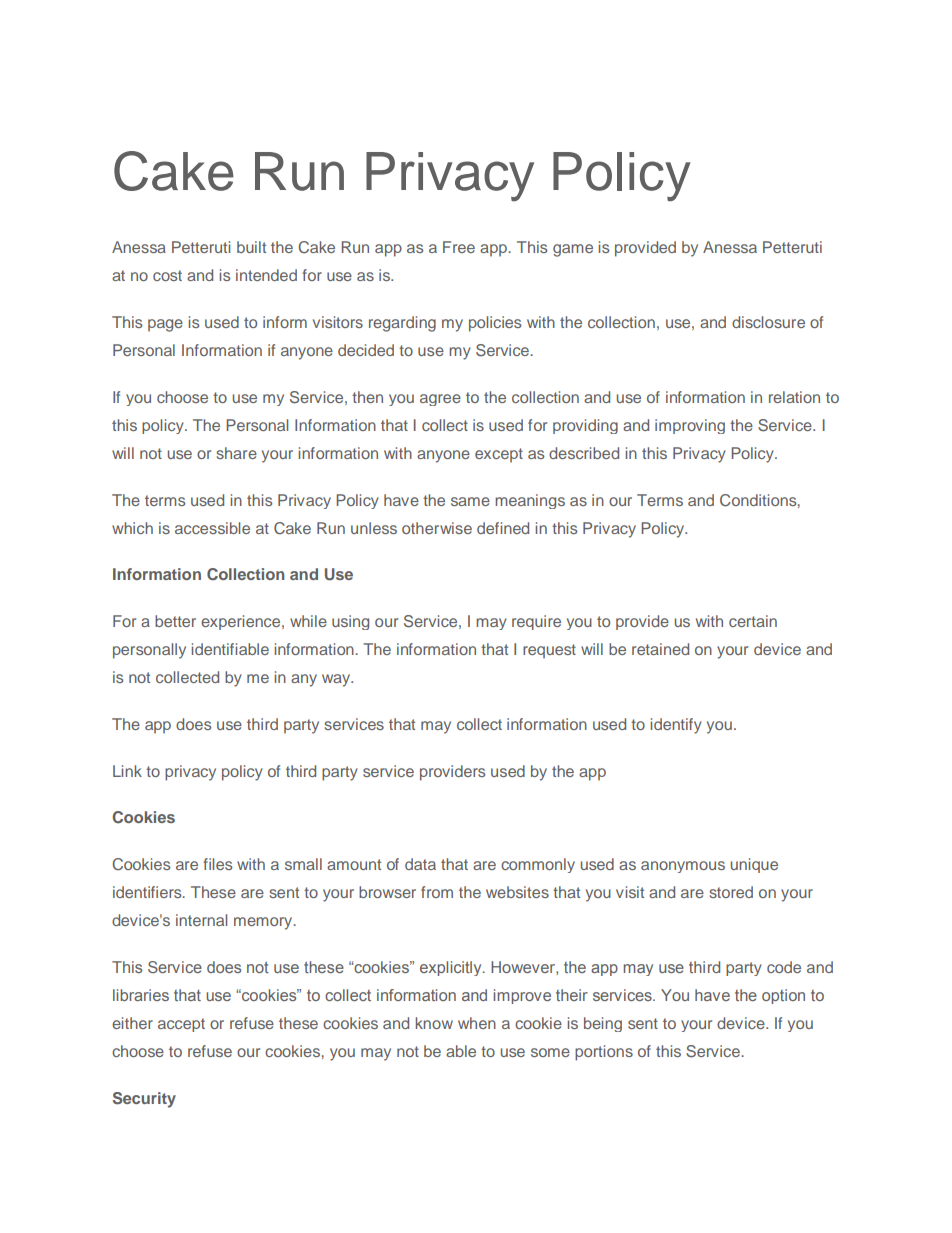  What do you see at coordinates (459, 247) in the document?
I see `Free` at bounding box center [459, 247].
